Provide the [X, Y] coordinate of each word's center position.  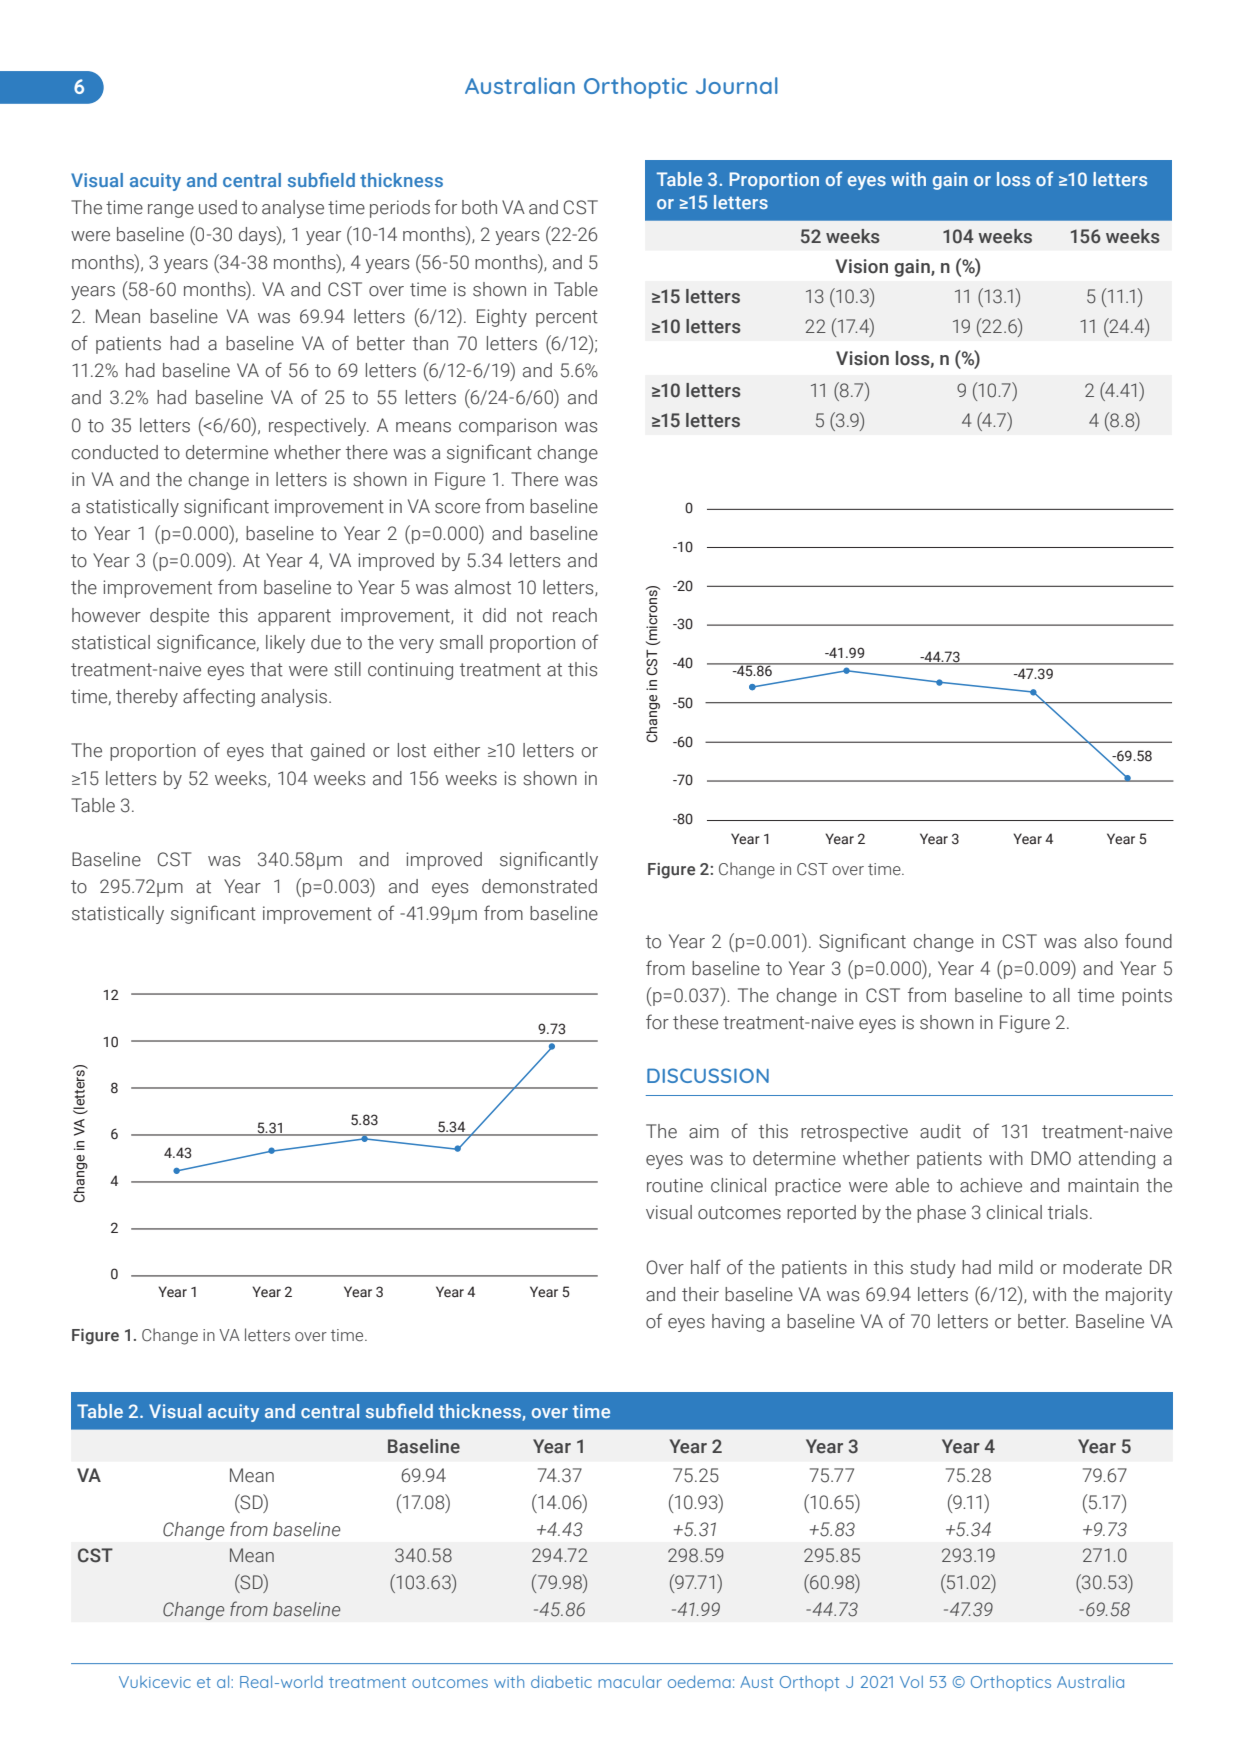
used [218, 207]
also [1101, 941]
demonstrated [539, 886]
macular [630, 1682]
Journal [737, 85]
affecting [219, 697]
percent [567, 318]
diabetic [561, 1682]
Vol [911, 1682]
